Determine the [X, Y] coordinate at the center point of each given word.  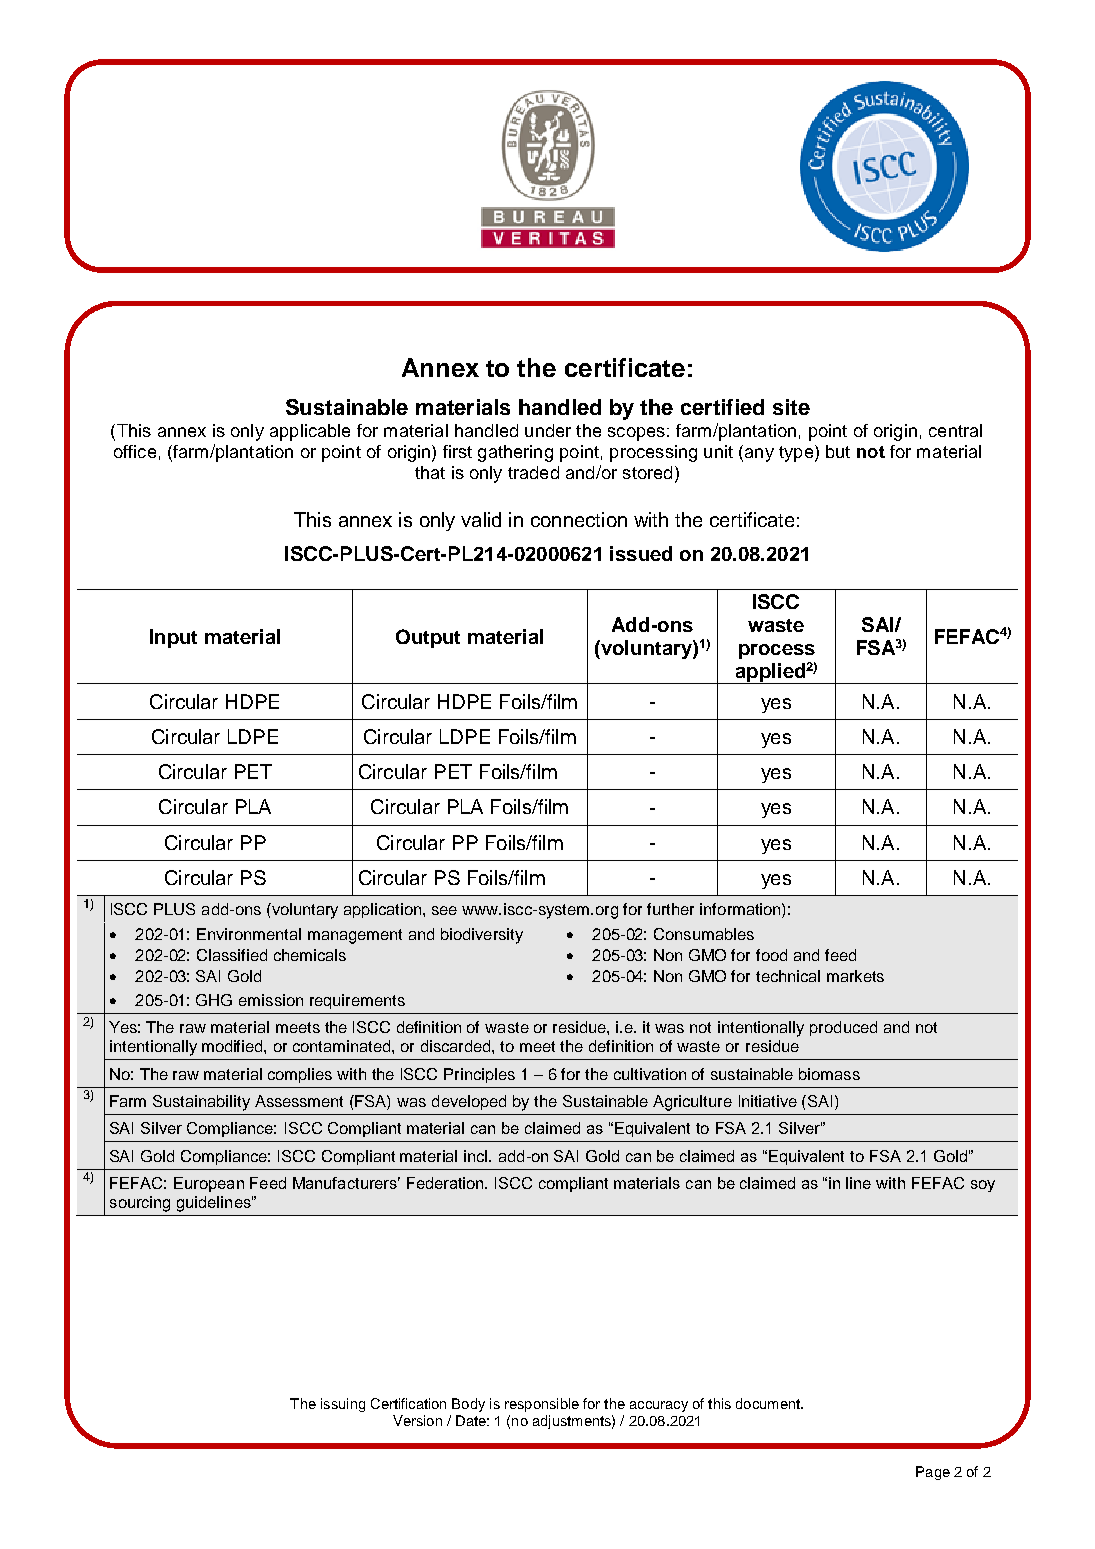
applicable [310, 432]
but [838, 451]
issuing [343, 1405]
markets [855, 976]
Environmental [249, 934]
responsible [542, 1405]
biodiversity [482, 936]
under [548, 430]
